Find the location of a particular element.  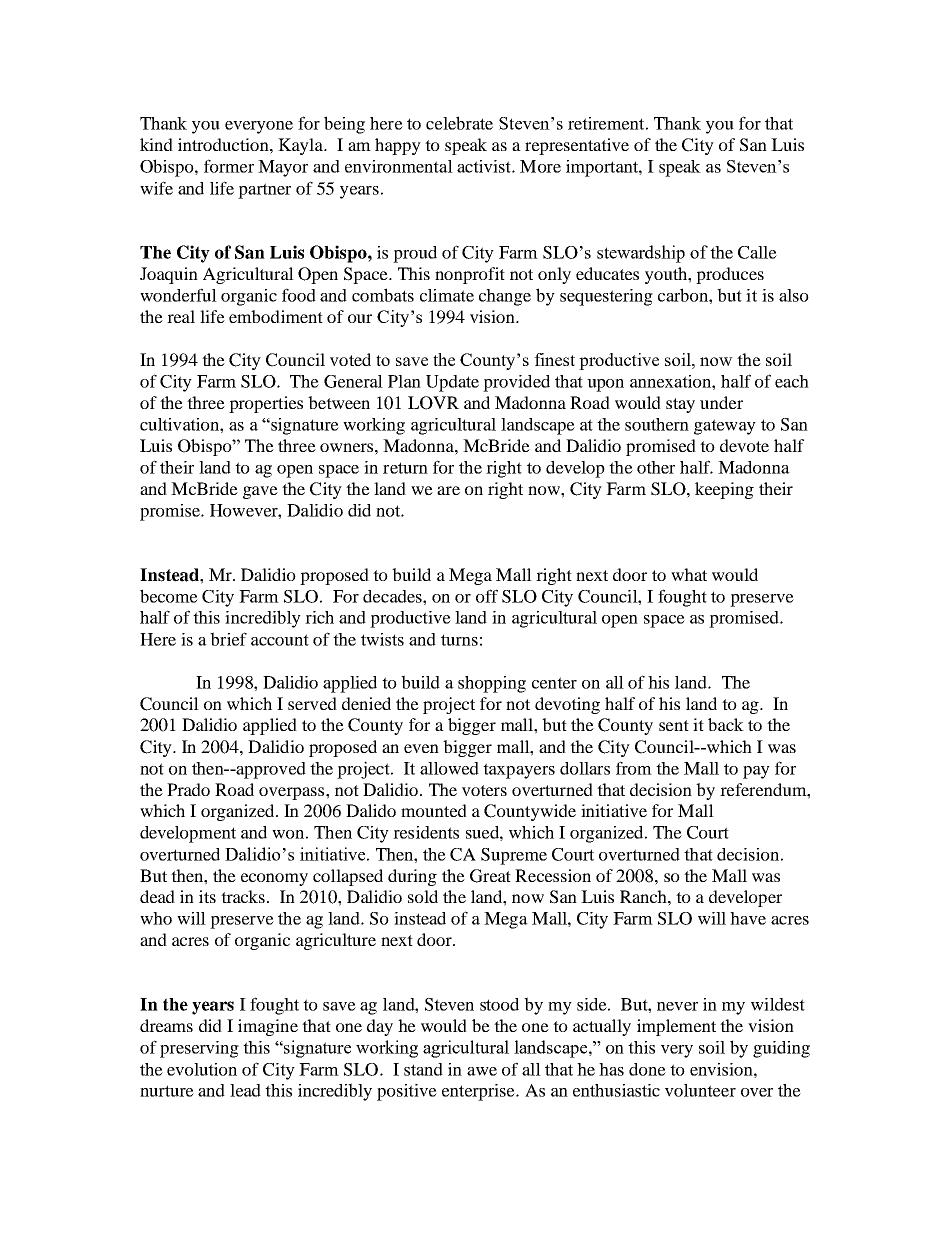

evolution is located at coordinates (202, 1069).
